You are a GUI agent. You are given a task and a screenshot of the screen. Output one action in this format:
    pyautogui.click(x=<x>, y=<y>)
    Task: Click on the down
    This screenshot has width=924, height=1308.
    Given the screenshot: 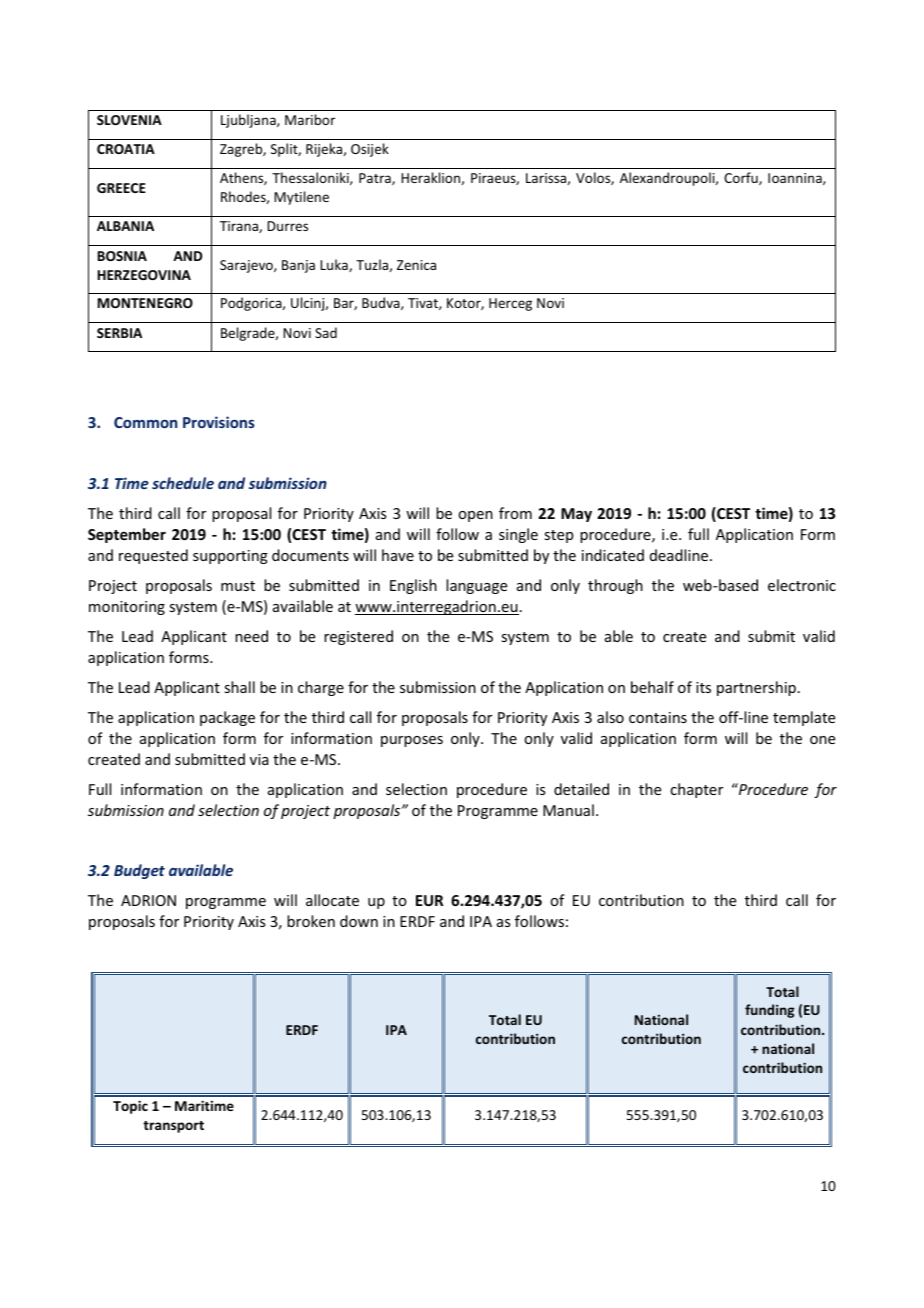 What is the action you would take?
    pyautogui.click(x=359, y=921)
